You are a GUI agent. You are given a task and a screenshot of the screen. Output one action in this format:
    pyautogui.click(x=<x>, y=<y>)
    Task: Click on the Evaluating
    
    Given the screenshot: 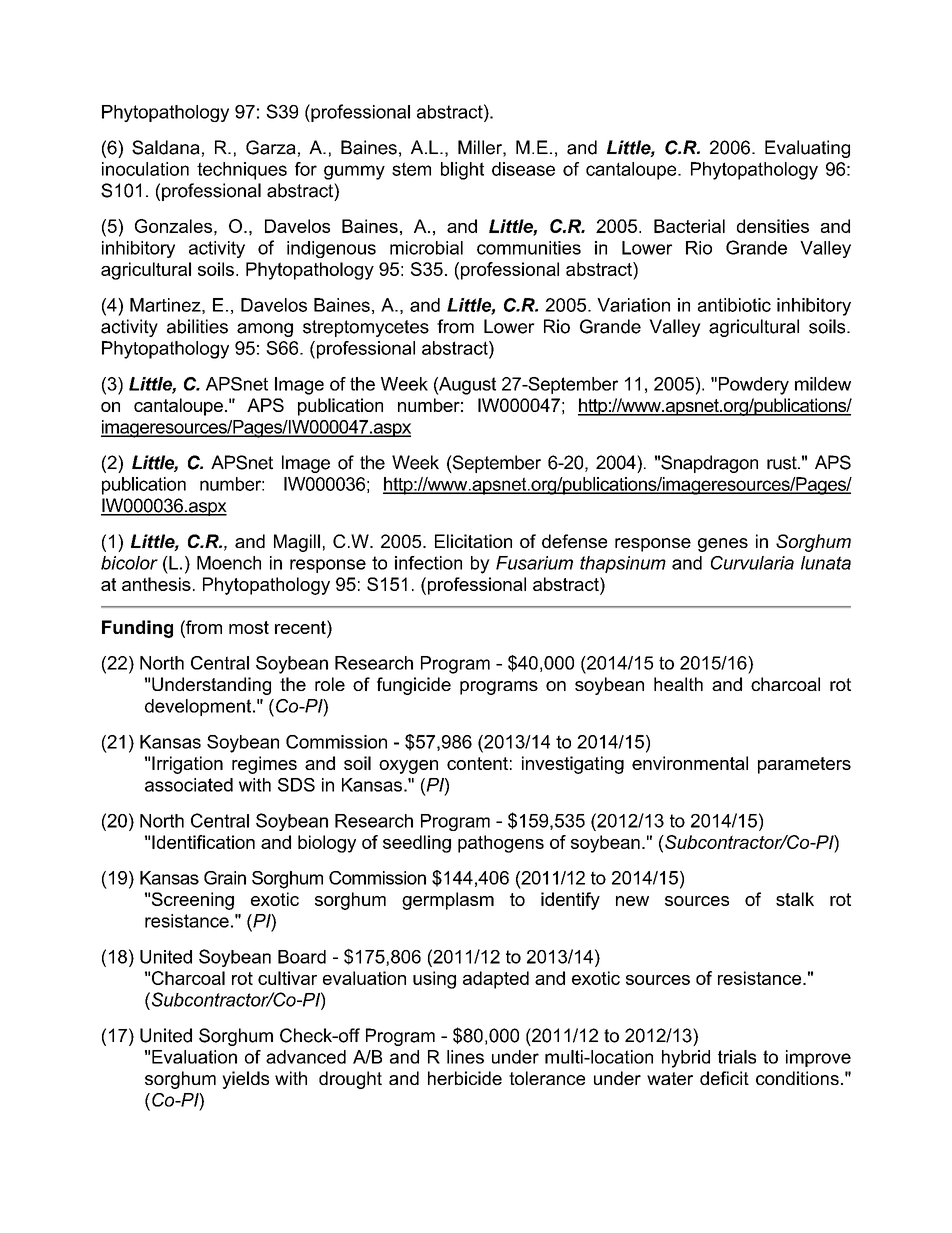 What is the action you would take?
    pyautogui.click(x=807, y=149)
